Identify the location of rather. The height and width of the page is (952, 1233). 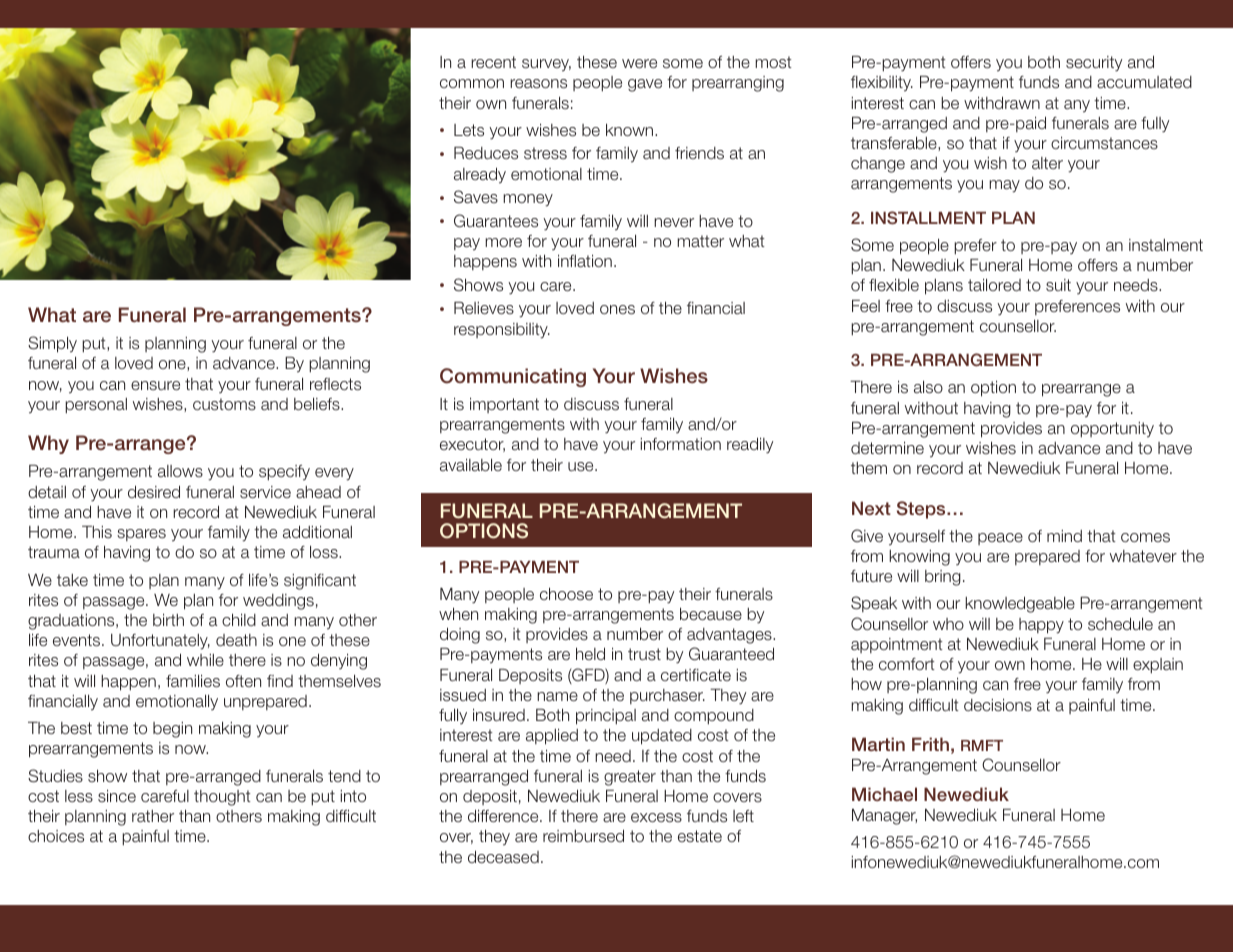
(153, 816).
